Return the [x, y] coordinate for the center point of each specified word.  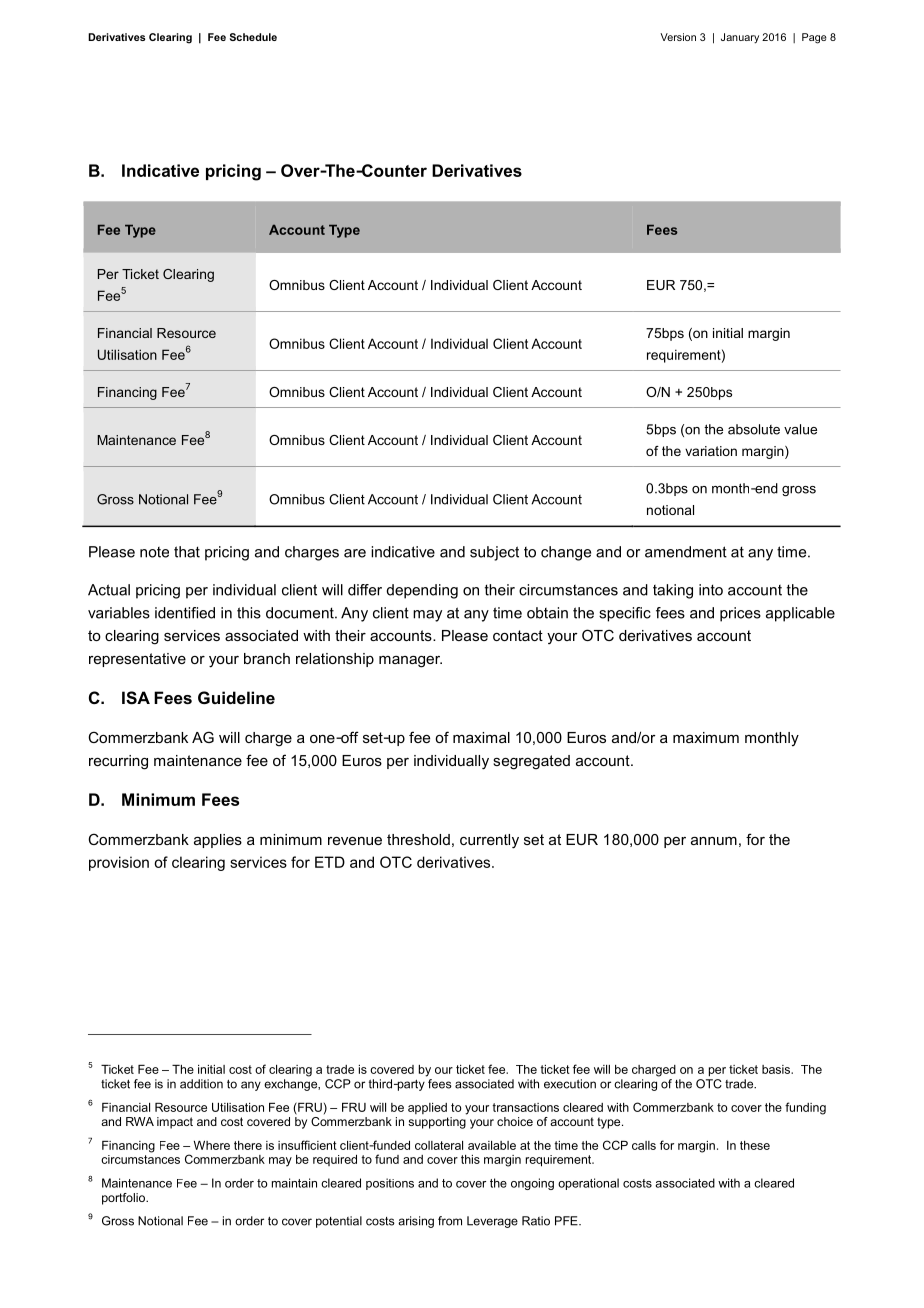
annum [714, 841]
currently [489, 841]
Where [212, 1145]
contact [518, 635]
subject [494, 553]
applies [218, 841]
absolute [754, 429]
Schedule [253, 37]
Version [678, 37]
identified [185, 613]
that [187, 552]
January [740, 38]
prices [740, 614]
